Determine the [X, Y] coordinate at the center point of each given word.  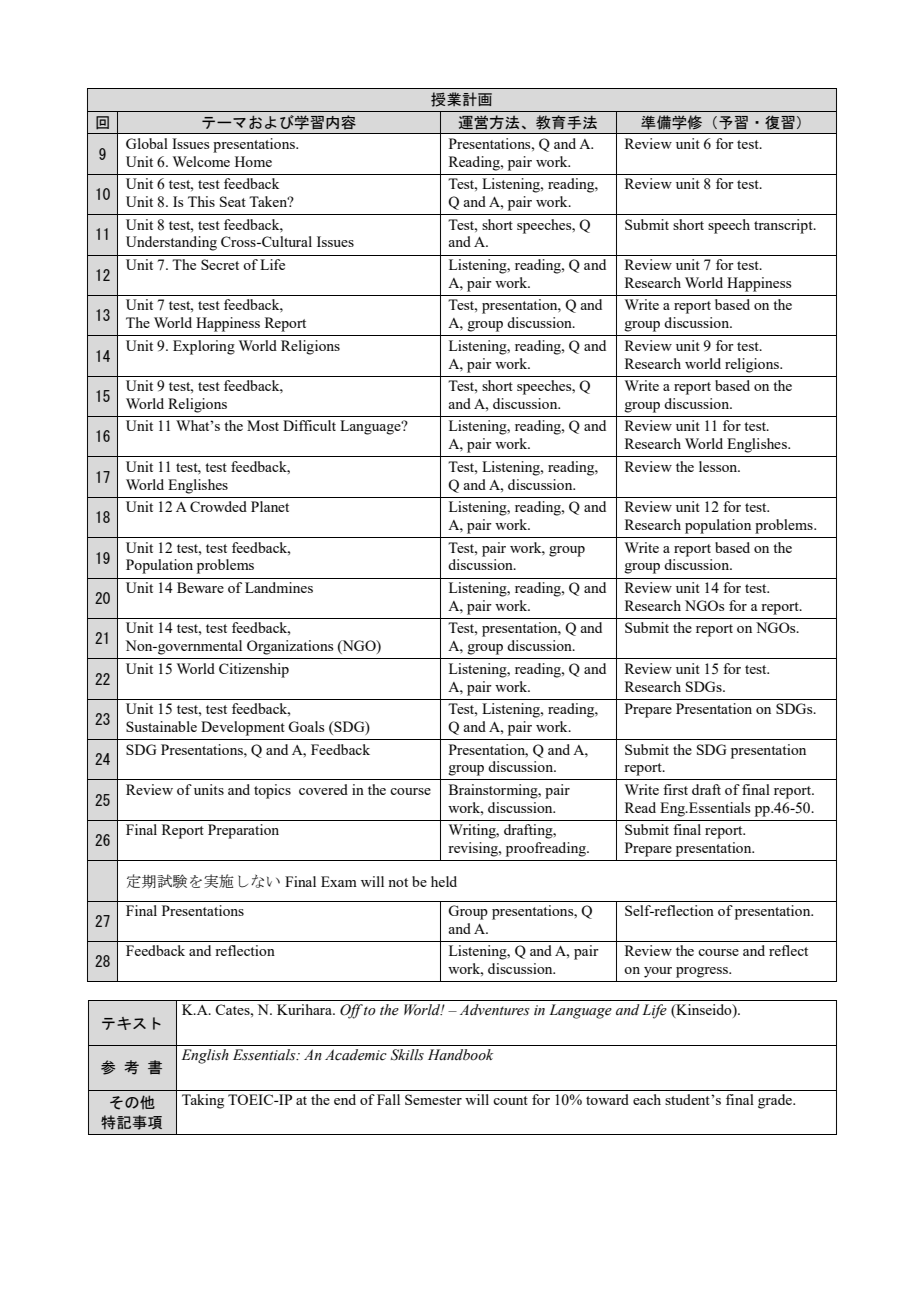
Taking [203, 1101]
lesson [719, 466]
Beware [200, 587]
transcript [784, 226]
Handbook [460, 1055]
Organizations [290, 647]
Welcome [201, 161]
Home [253, 161]
